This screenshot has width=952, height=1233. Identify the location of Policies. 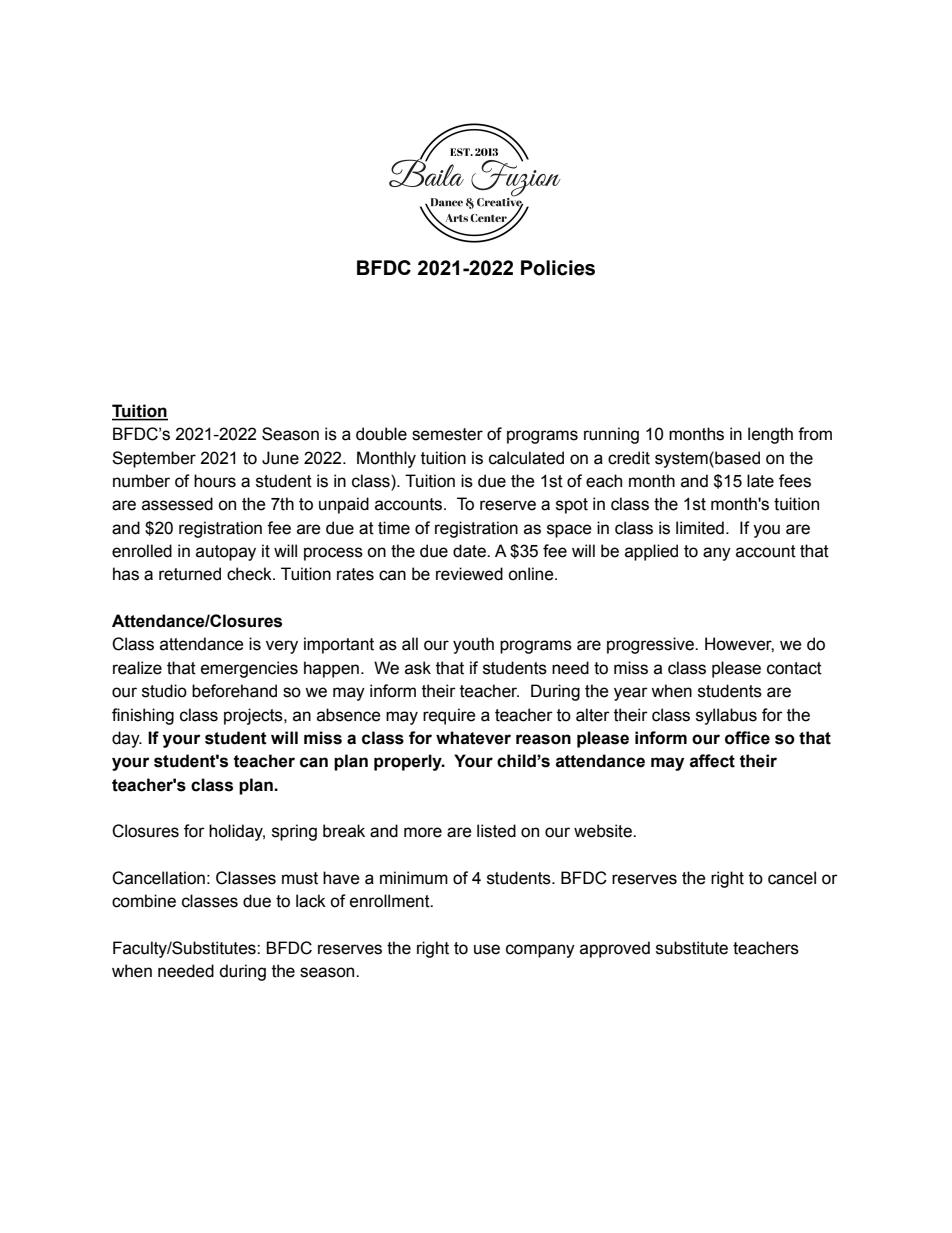
(558, 268).
